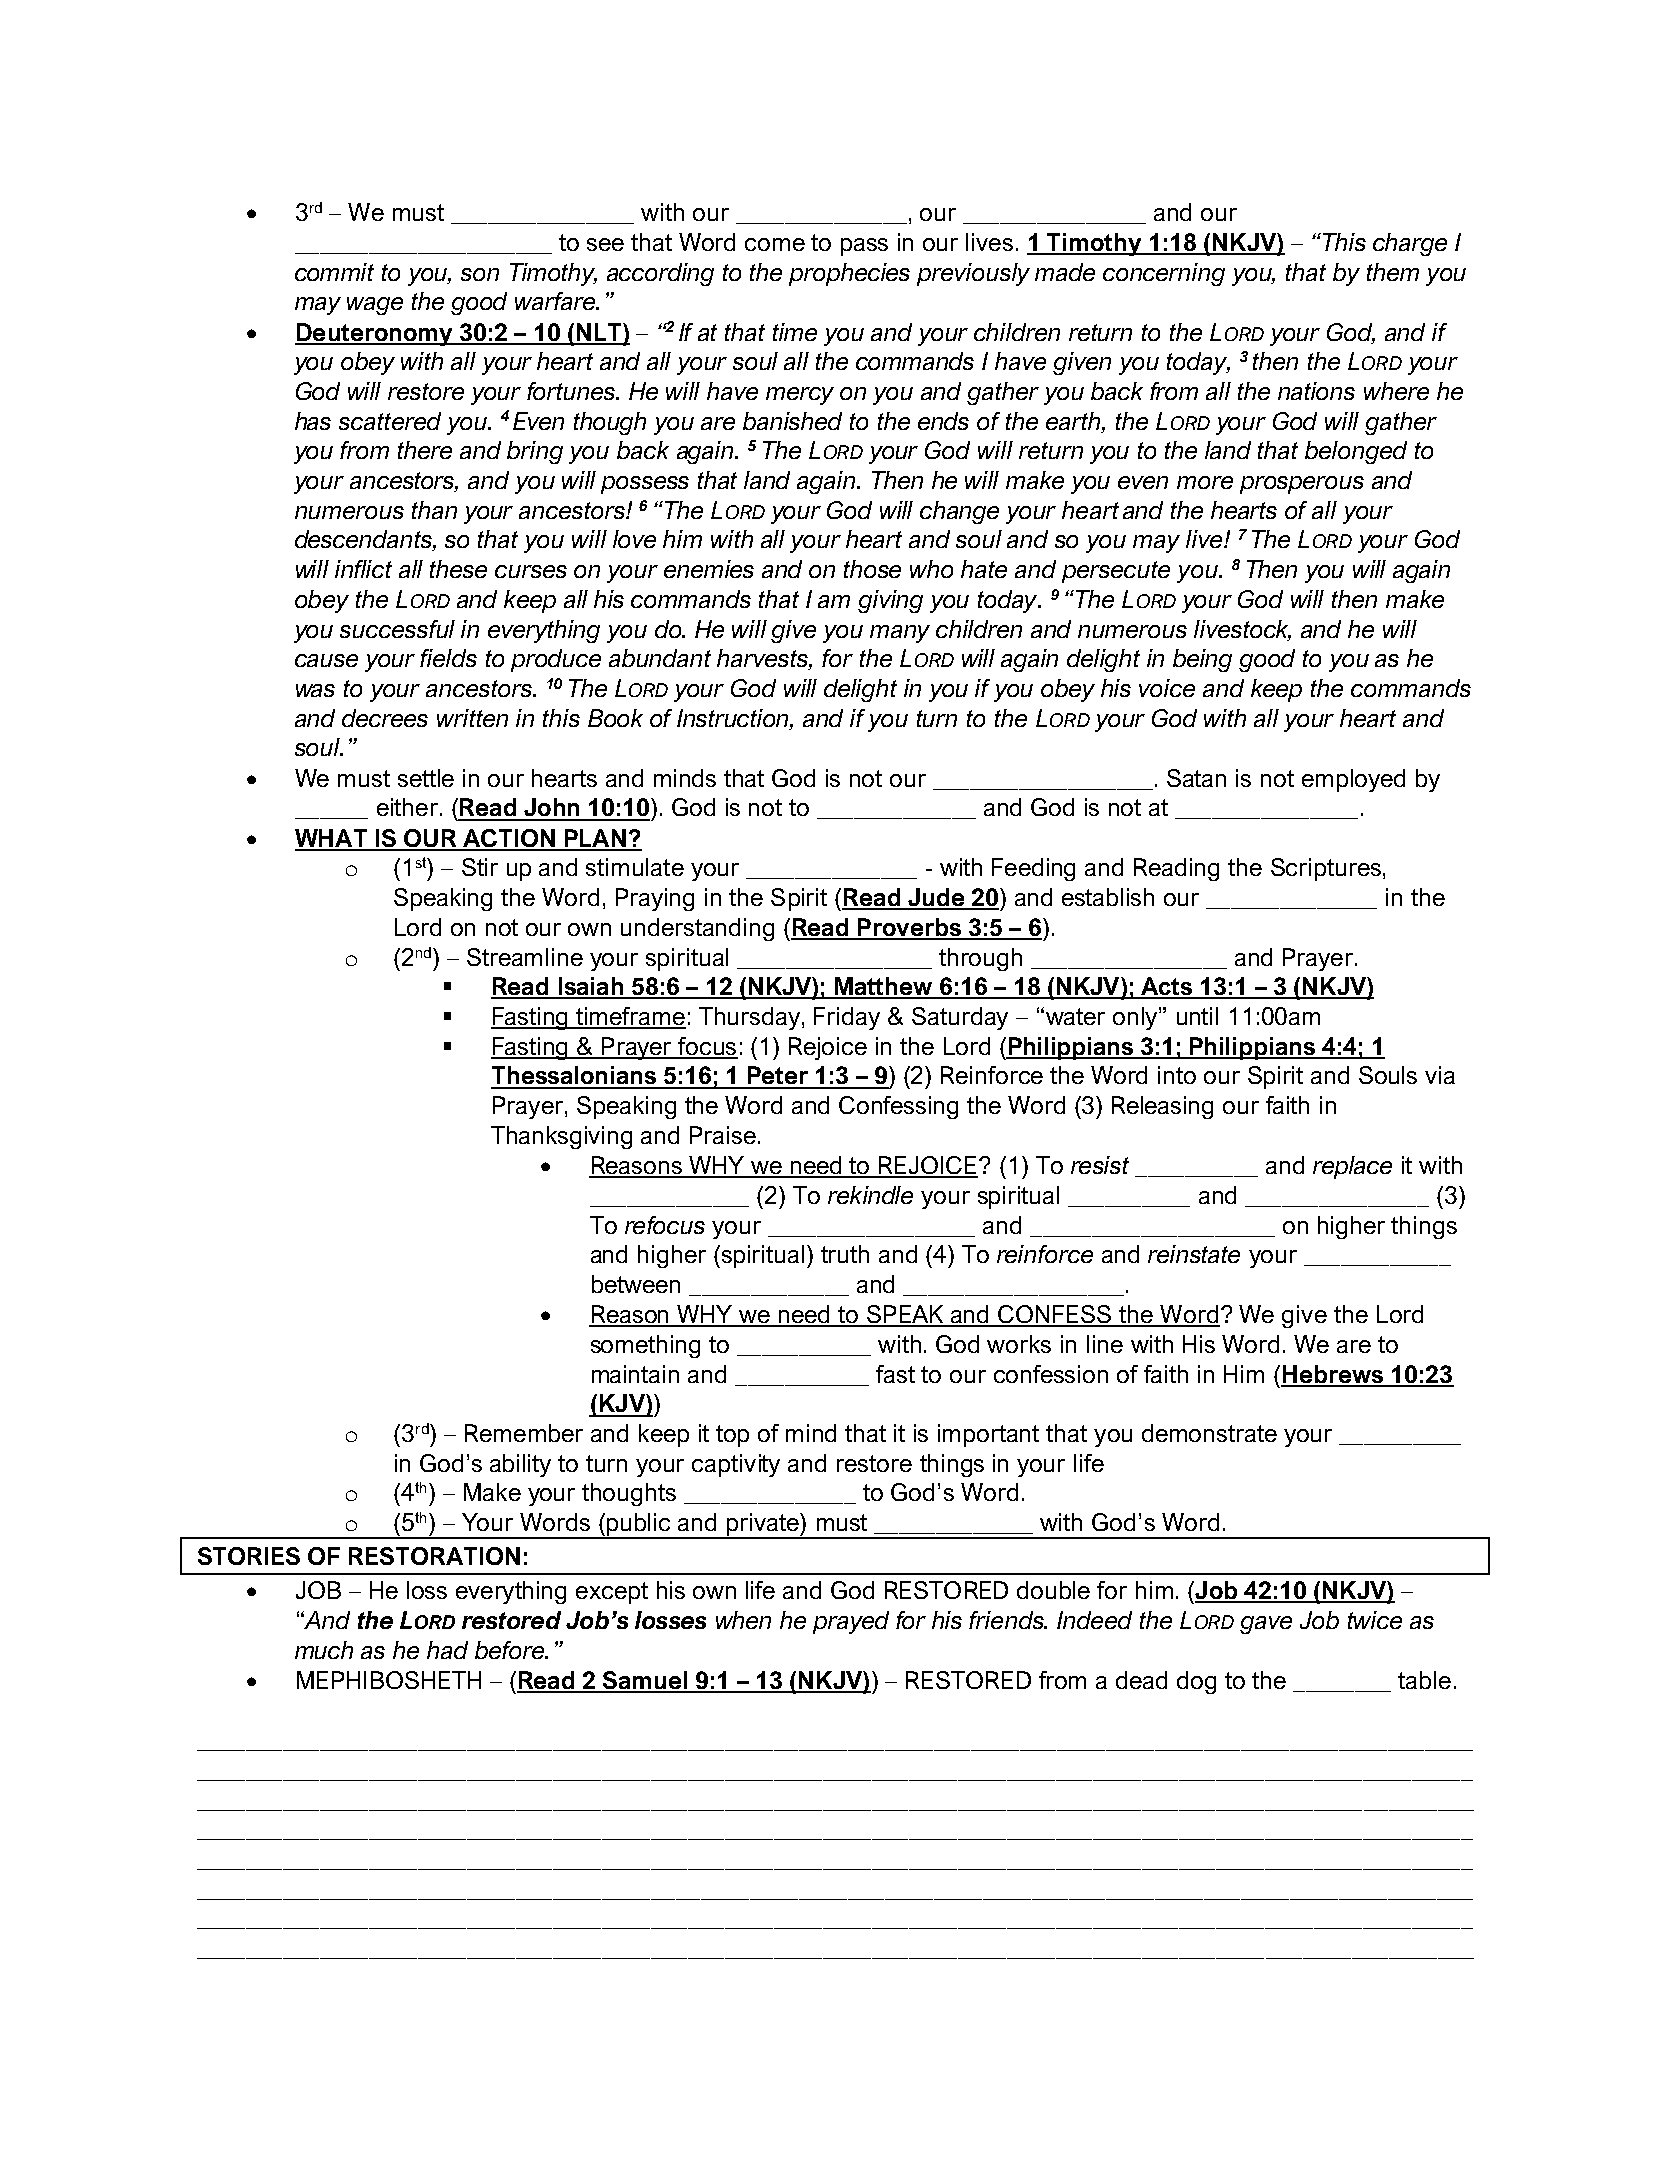 Image resolution: width=1670 pixels, height=2161 pixels. I want to click on had, so click(447, 1650).
